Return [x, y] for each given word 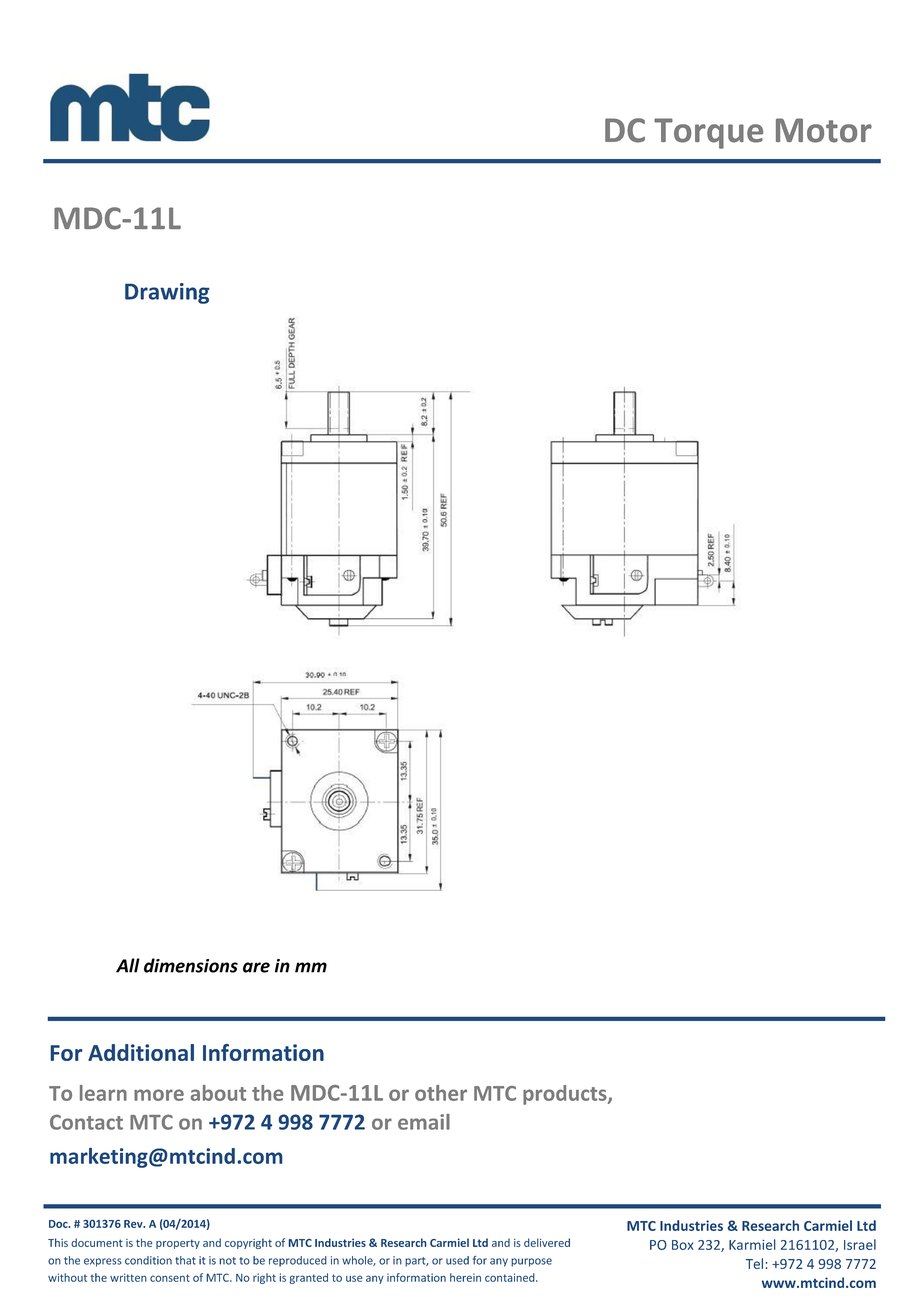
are [256, 967]
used [457, 1260]
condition [148, 1260]
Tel [754, 1263]
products [566, 1095]
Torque [708, 133]
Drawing [167, 293]
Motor [824, 130]
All [128, 965]
